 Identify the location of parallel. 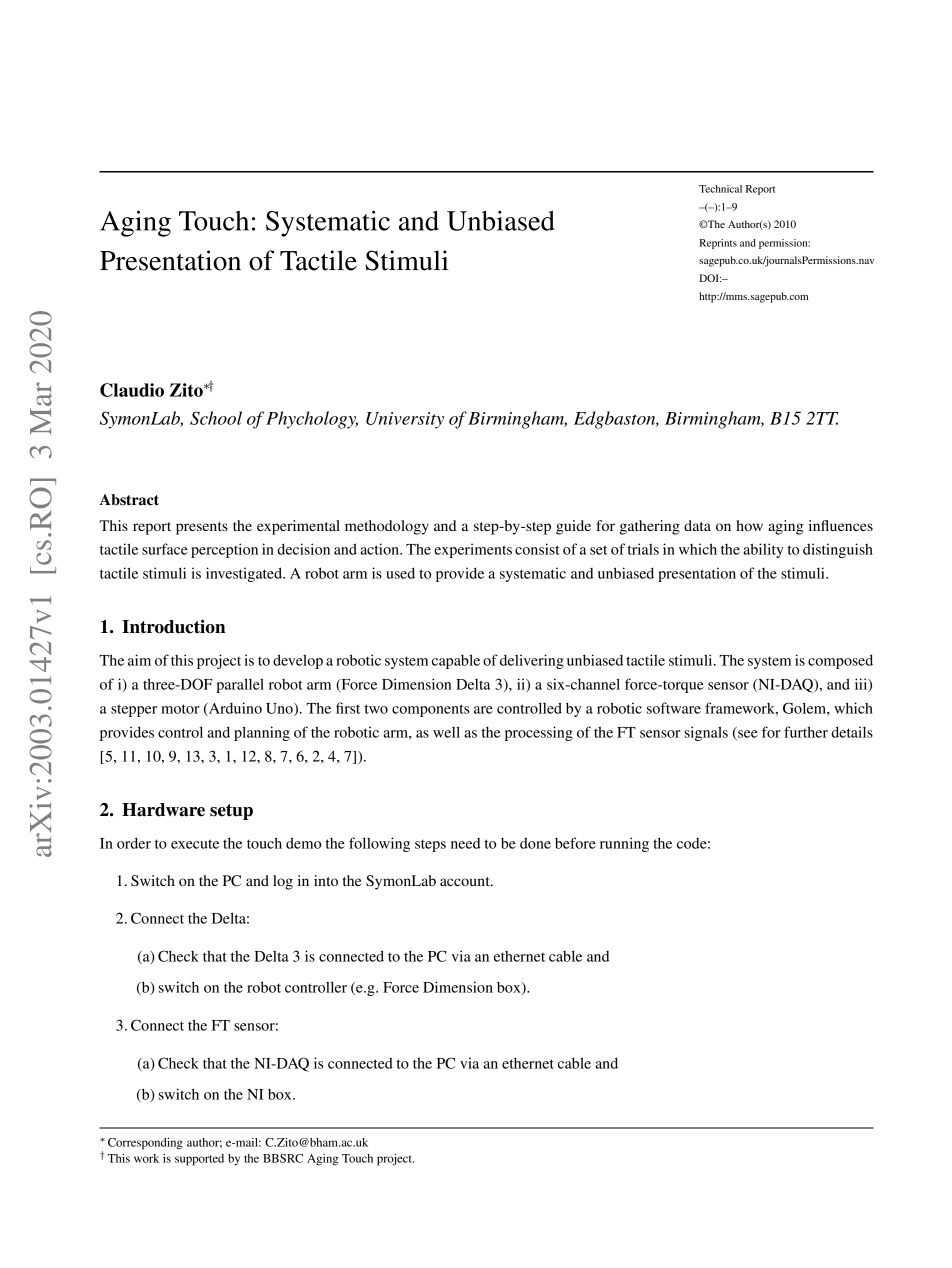
(240, 685).
